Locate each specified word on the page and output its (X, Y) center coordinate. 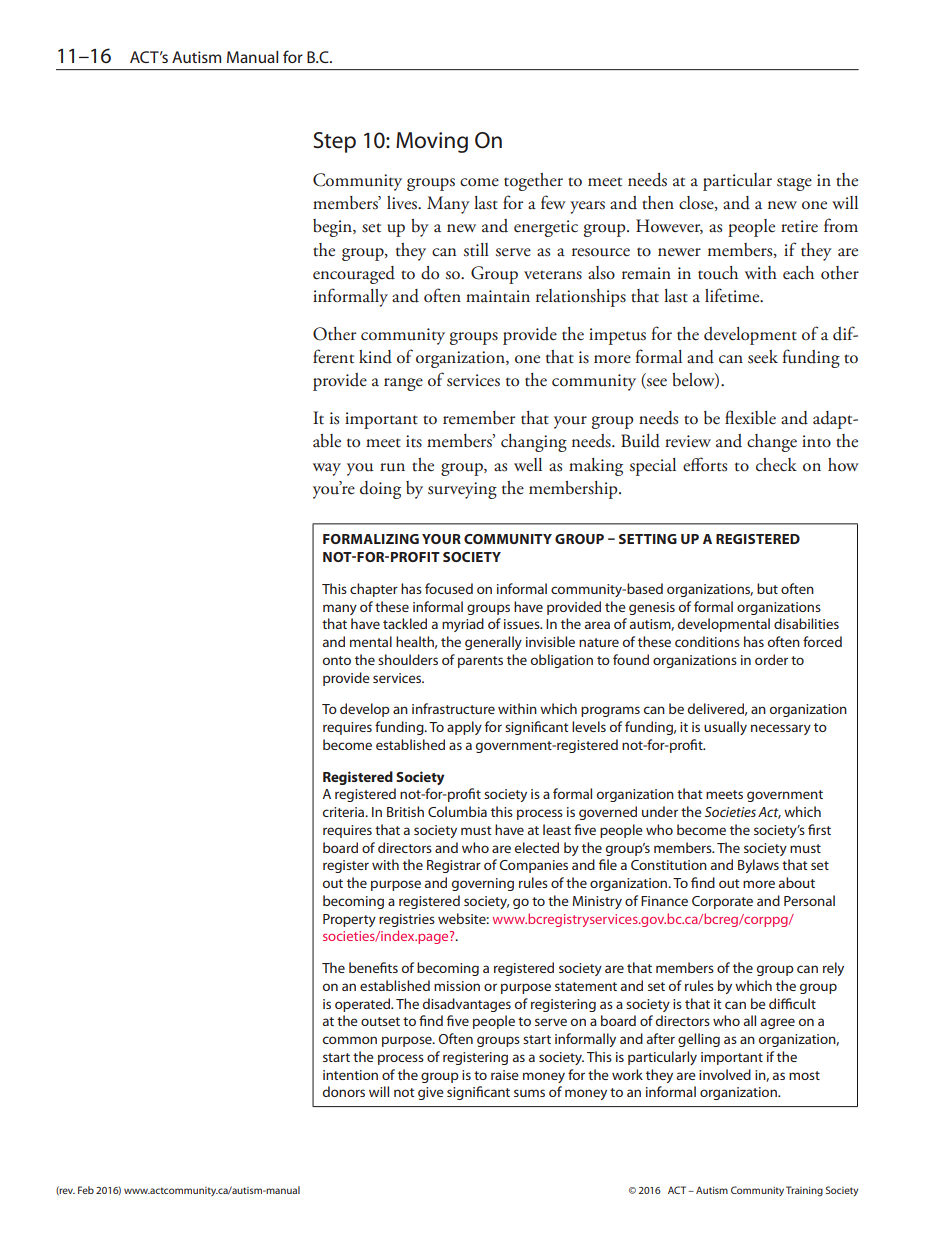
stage (794, 184)
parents (480, 662)
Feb (86, 1190)
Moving (432, 142)
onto (337, 660)
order (771, 659)
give (431, 1093)
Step (334, 142)
